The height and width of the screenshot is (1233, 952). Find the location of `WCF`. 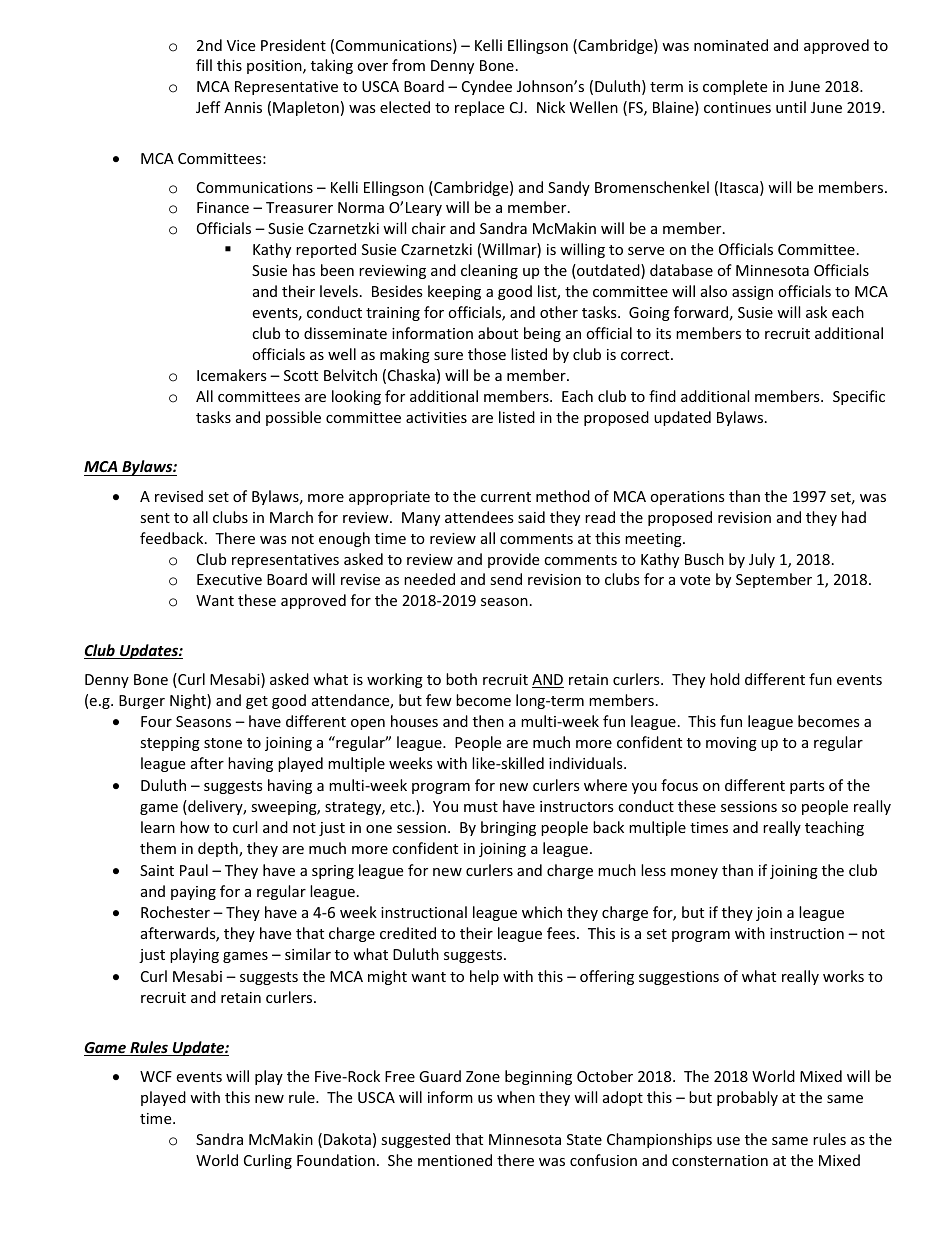

WCF is located at coordinates (156, 1076).
